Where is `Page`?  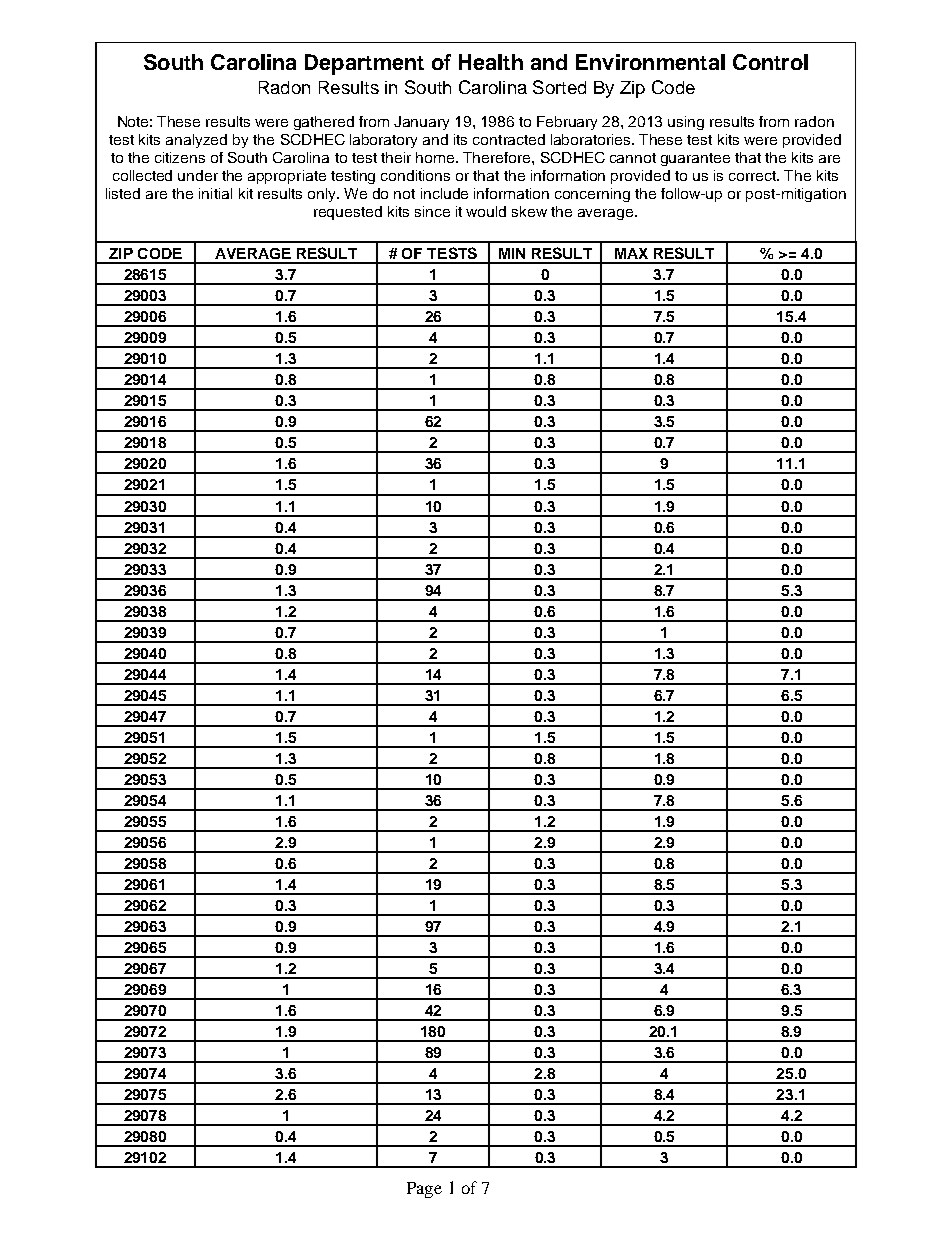 Page is located at coordinates (424, 1190).
